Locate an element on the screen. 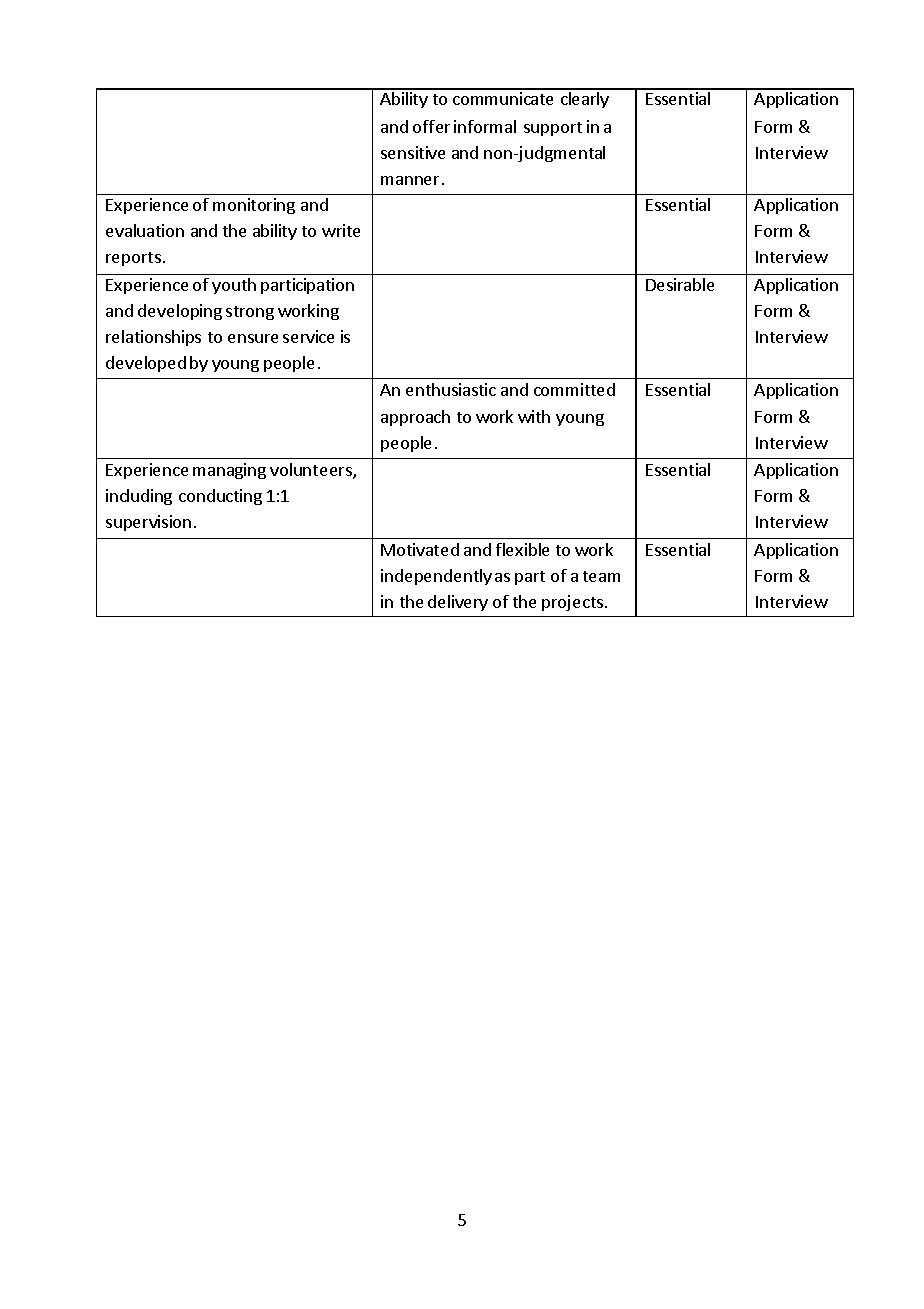 The width and height of the screenshot is (924, 1309). flexible is located at coordinates (522, 549).
